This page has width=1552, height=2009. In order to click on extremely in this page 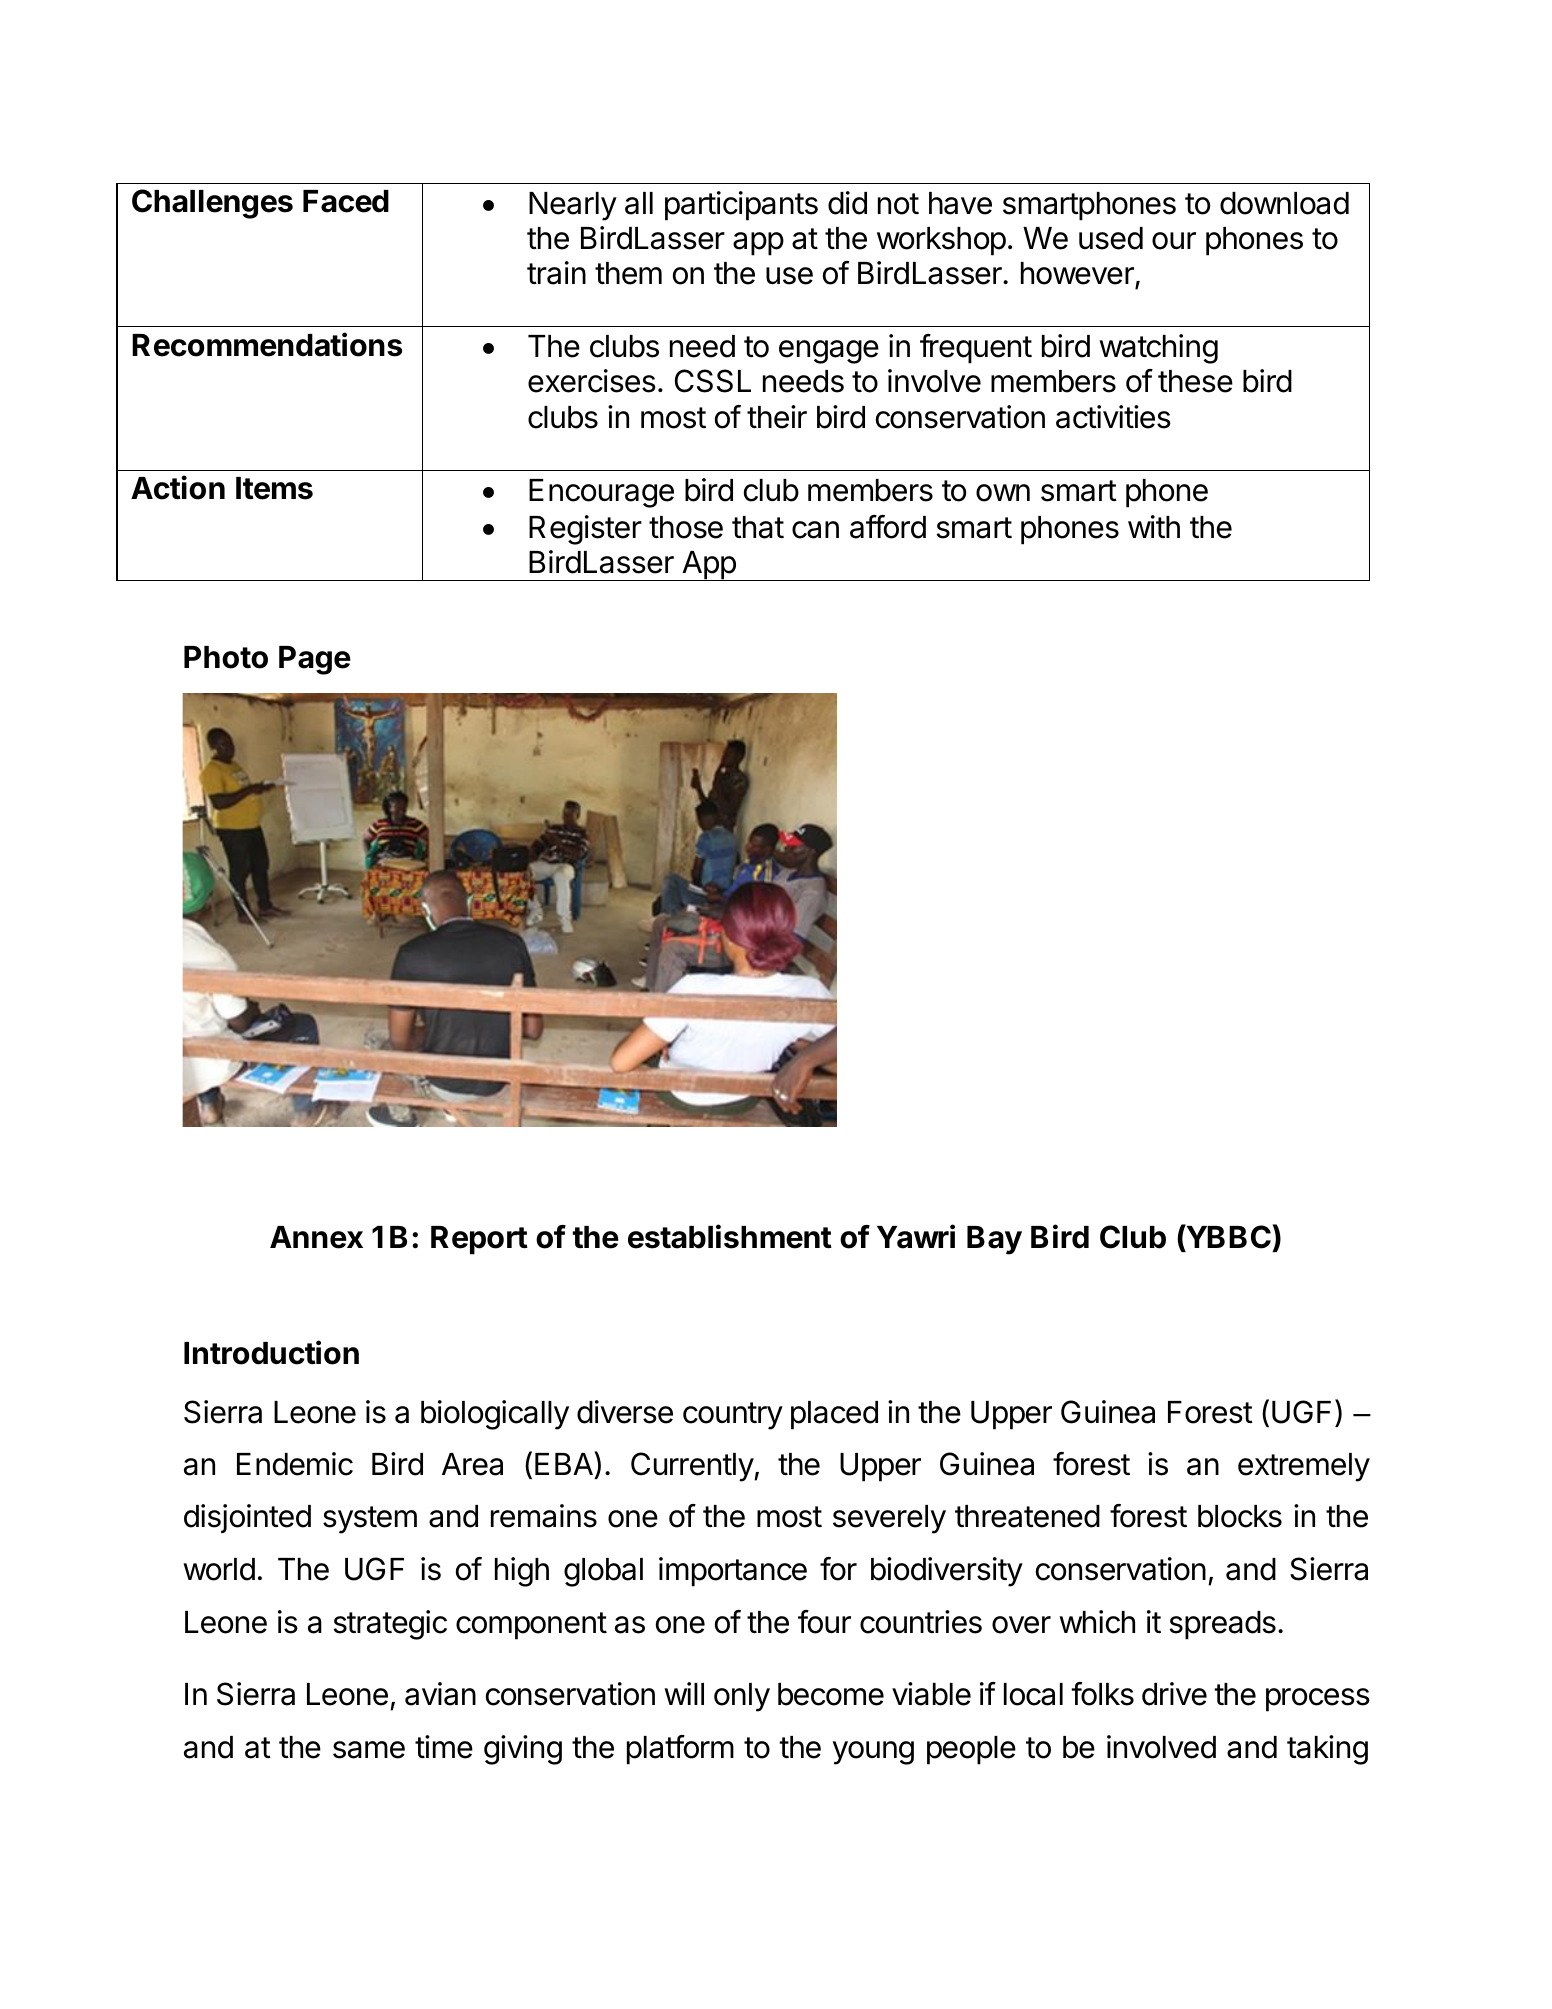, I will do `click(1304, 1467)`.
